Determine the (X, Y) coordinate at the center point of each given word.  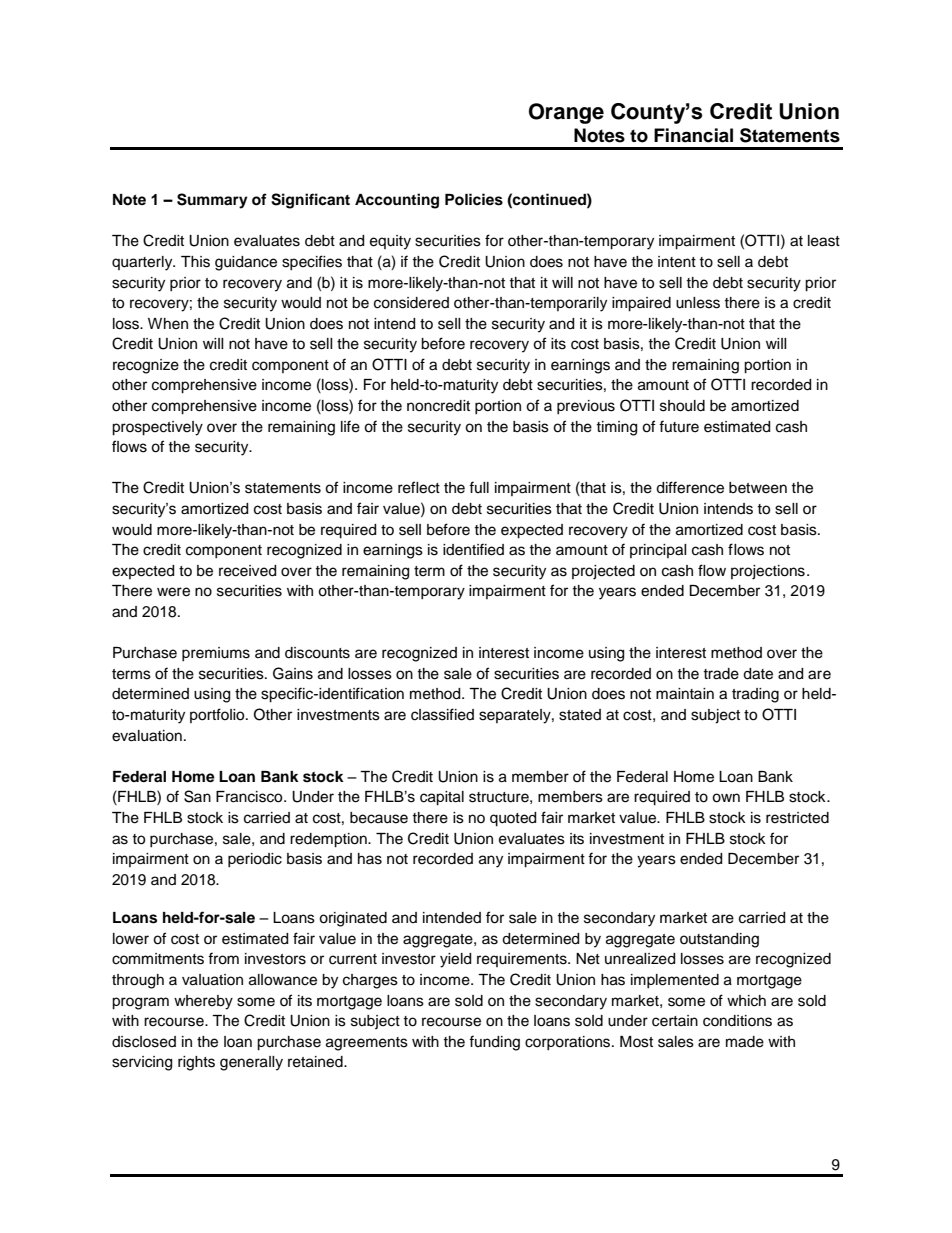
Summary (212, 201)
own (726, 798)
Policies (474, 199)
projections (768, 572)
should (682, 406)
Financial (693, 135)
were (173, 592)
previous (586, 407)
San (197, 796)
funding (494, 1043)
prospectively (157, 428)
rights (196, 1063)
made (745, 1042)
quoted (513, 819)
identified (473, 549)
